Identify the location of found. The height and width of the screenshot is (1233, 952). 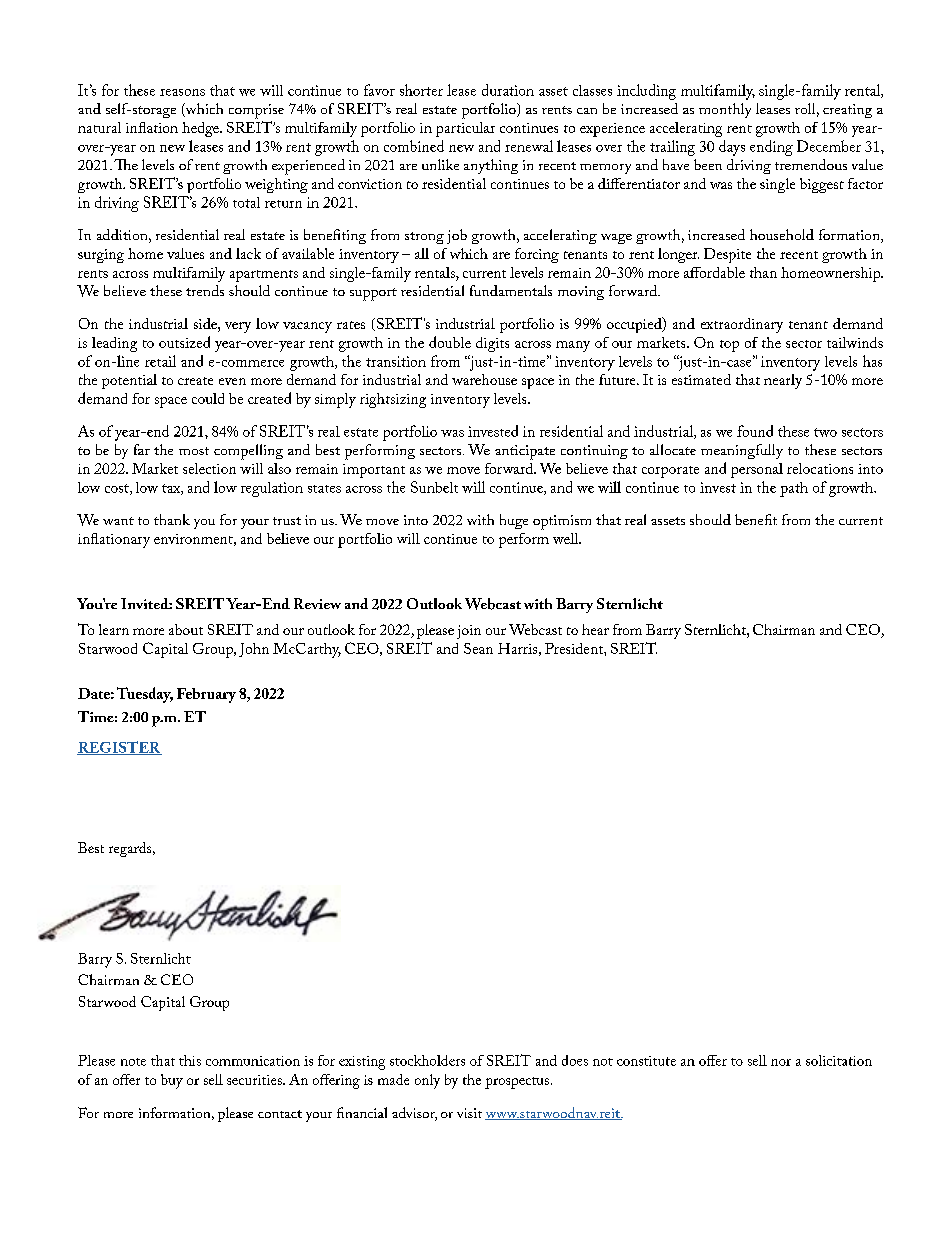
(755, 431).
